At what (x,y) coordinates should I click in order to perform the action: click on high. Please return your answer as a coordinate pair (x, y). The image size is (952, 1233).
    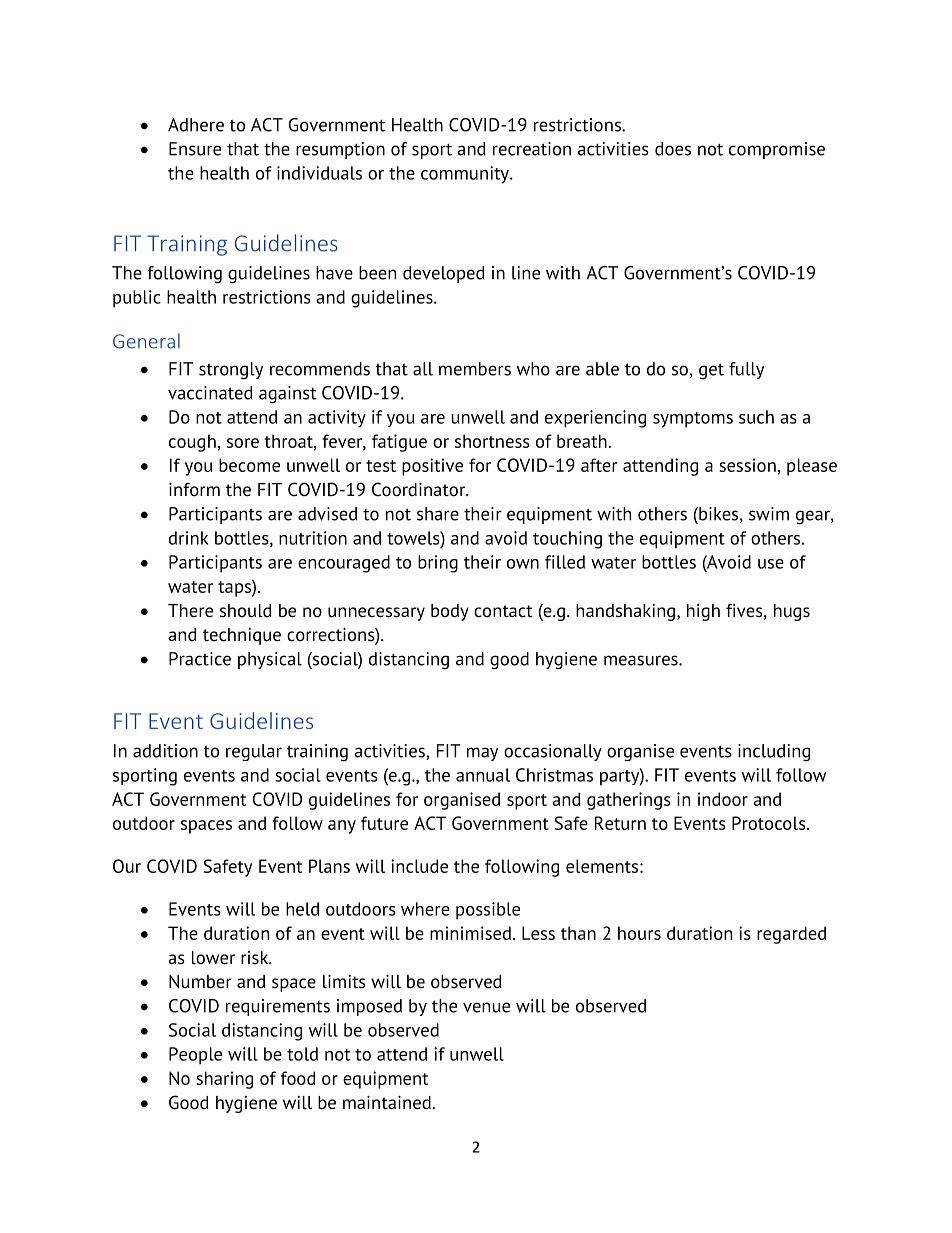
    Looking at the image, I should click on (703, 612).
